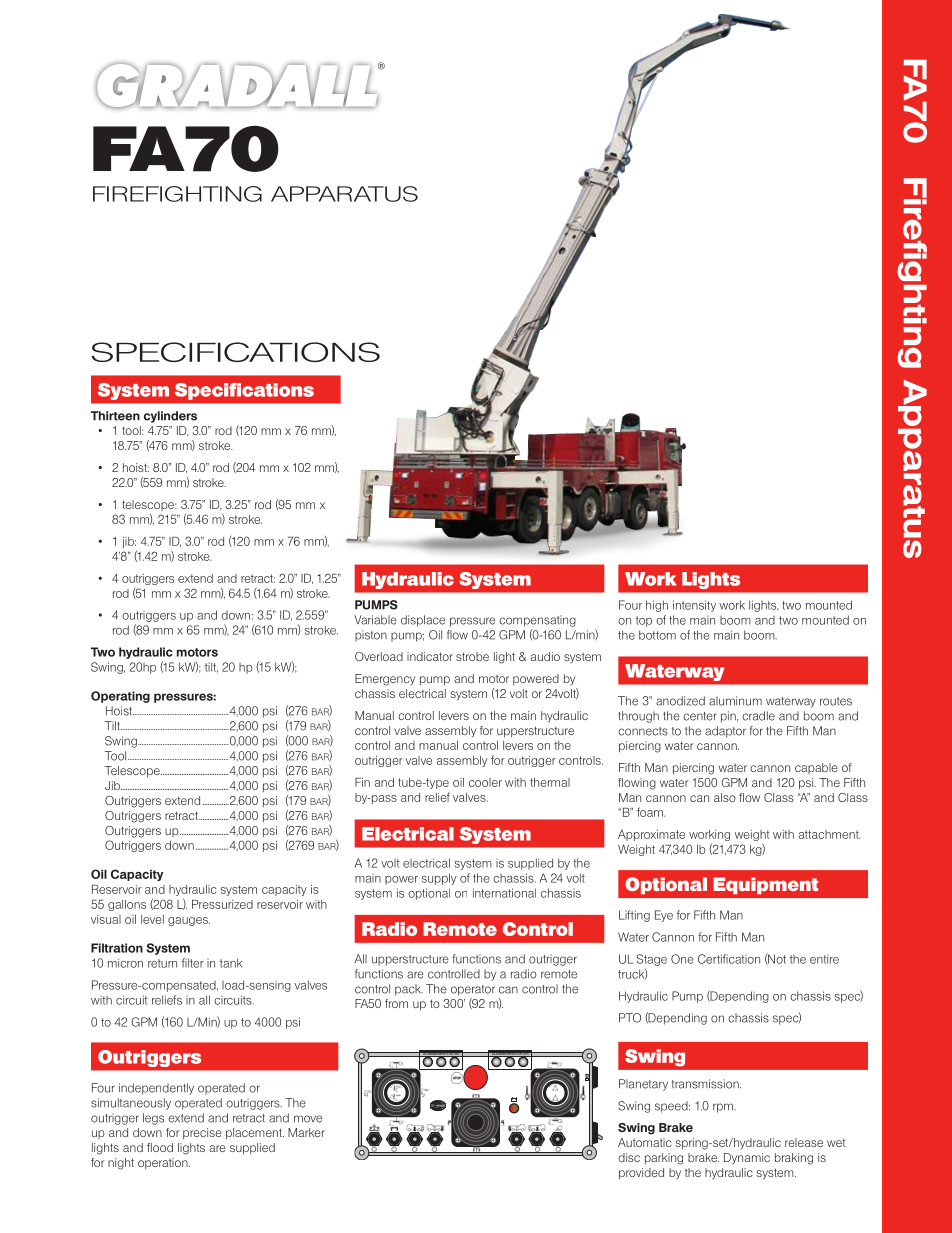 The height and width of the page is (1233, 952). I want to click on flood, so click(160, 1147).
